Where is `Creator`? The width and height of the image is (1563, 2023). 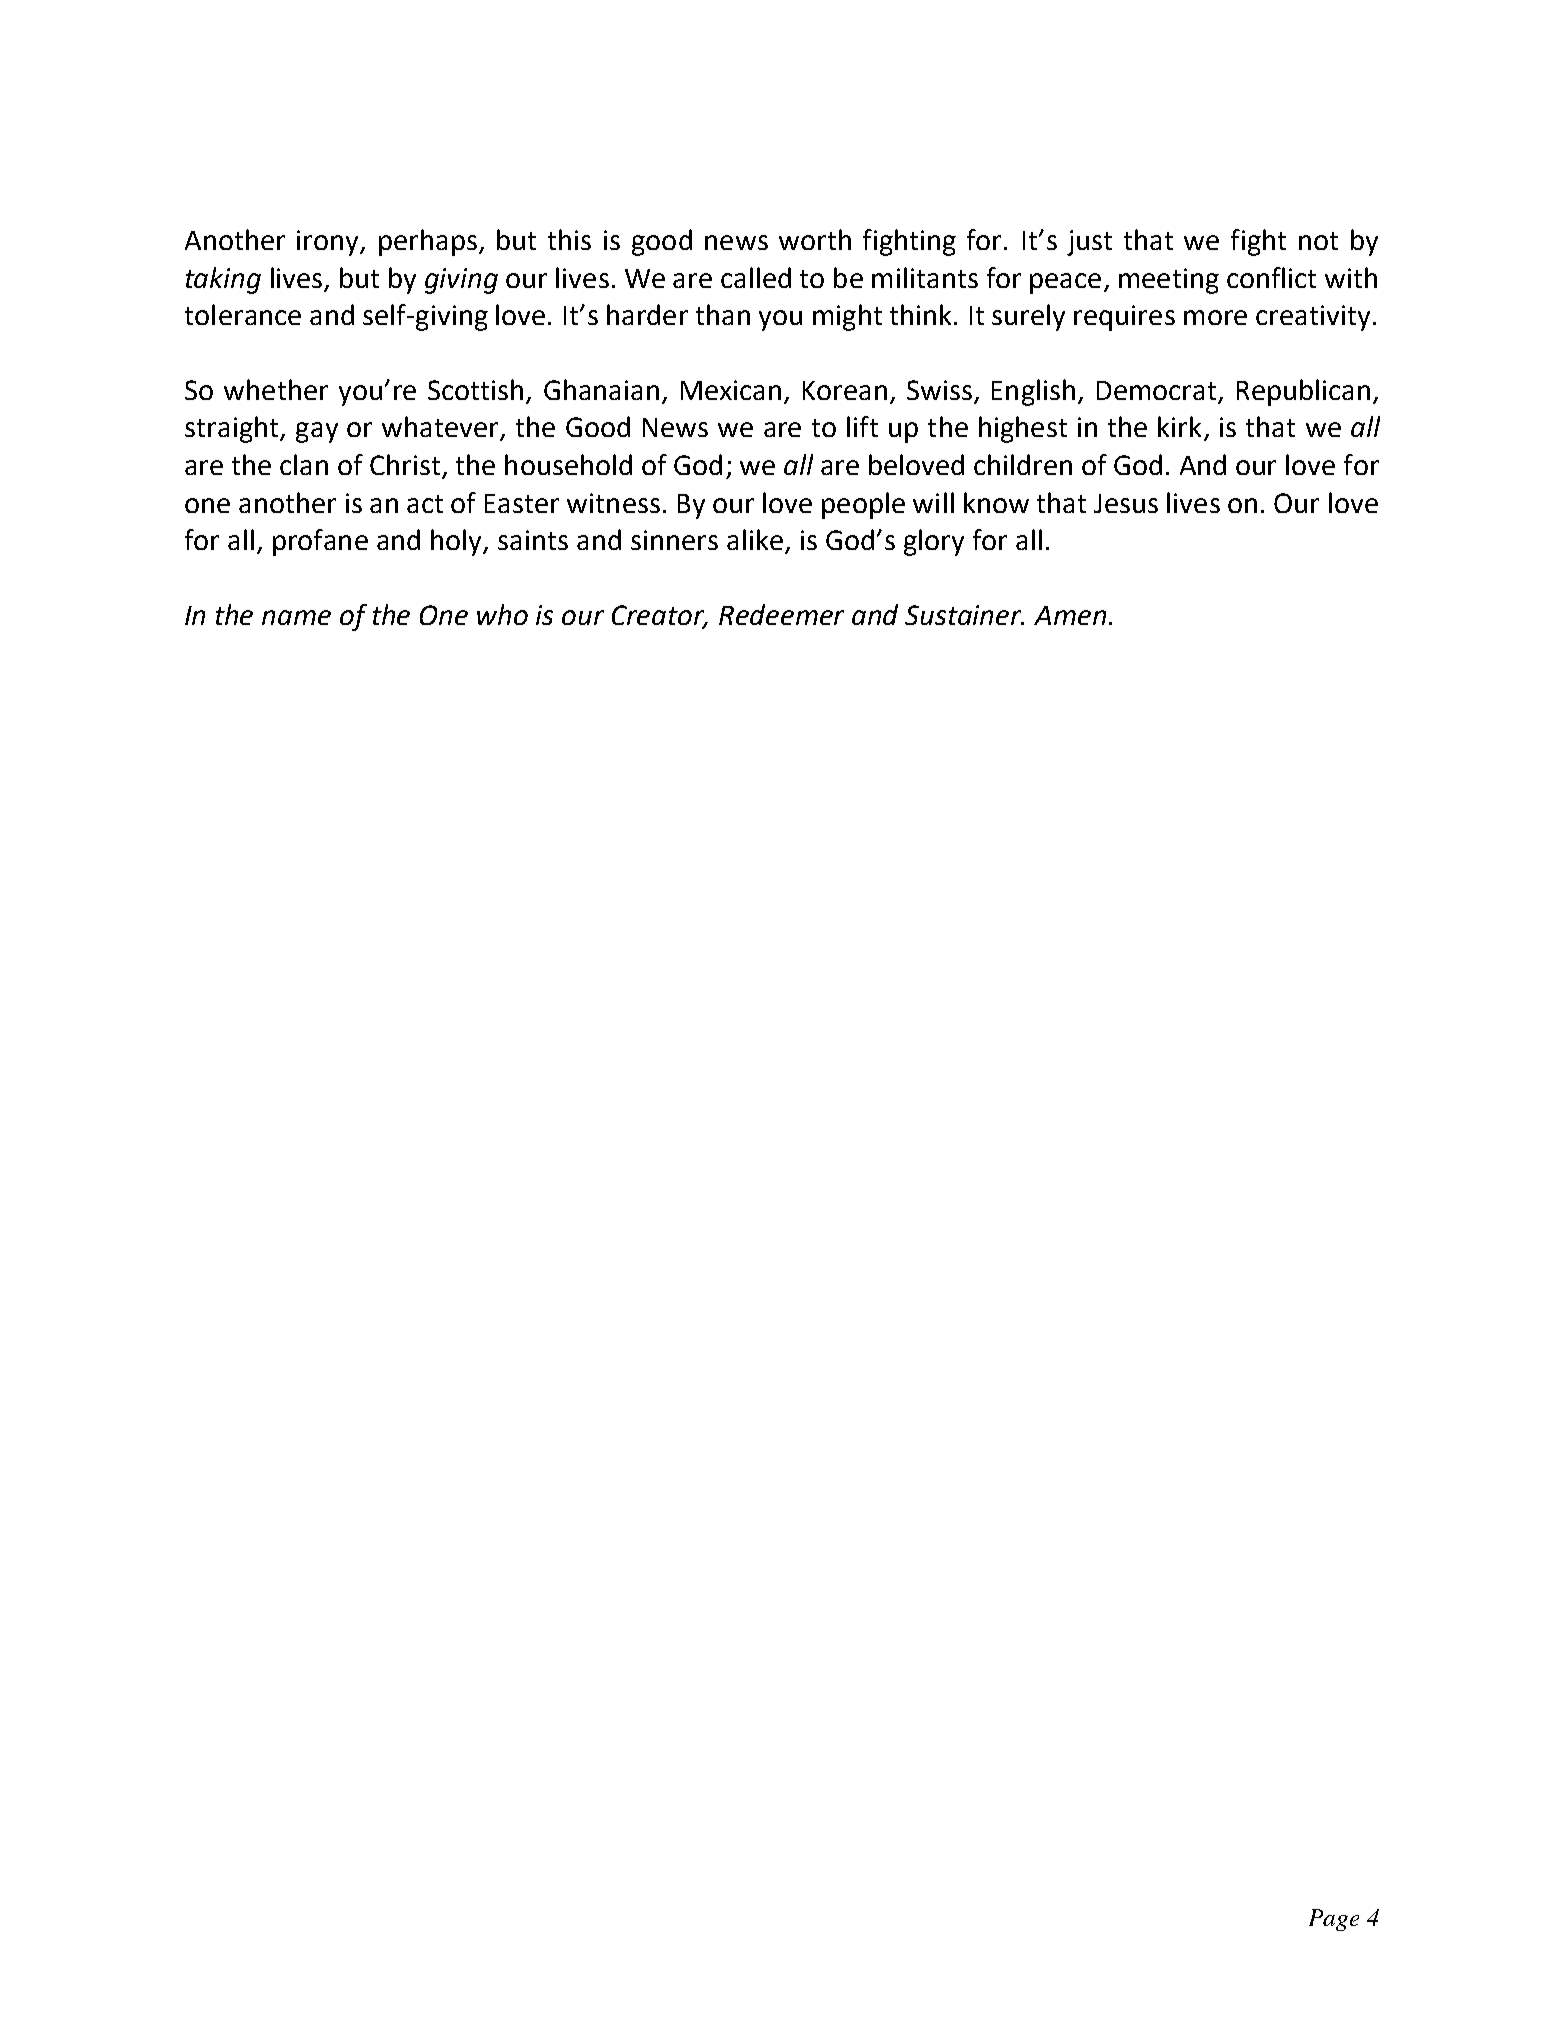
Creator is located at coordinates (660, 616).
